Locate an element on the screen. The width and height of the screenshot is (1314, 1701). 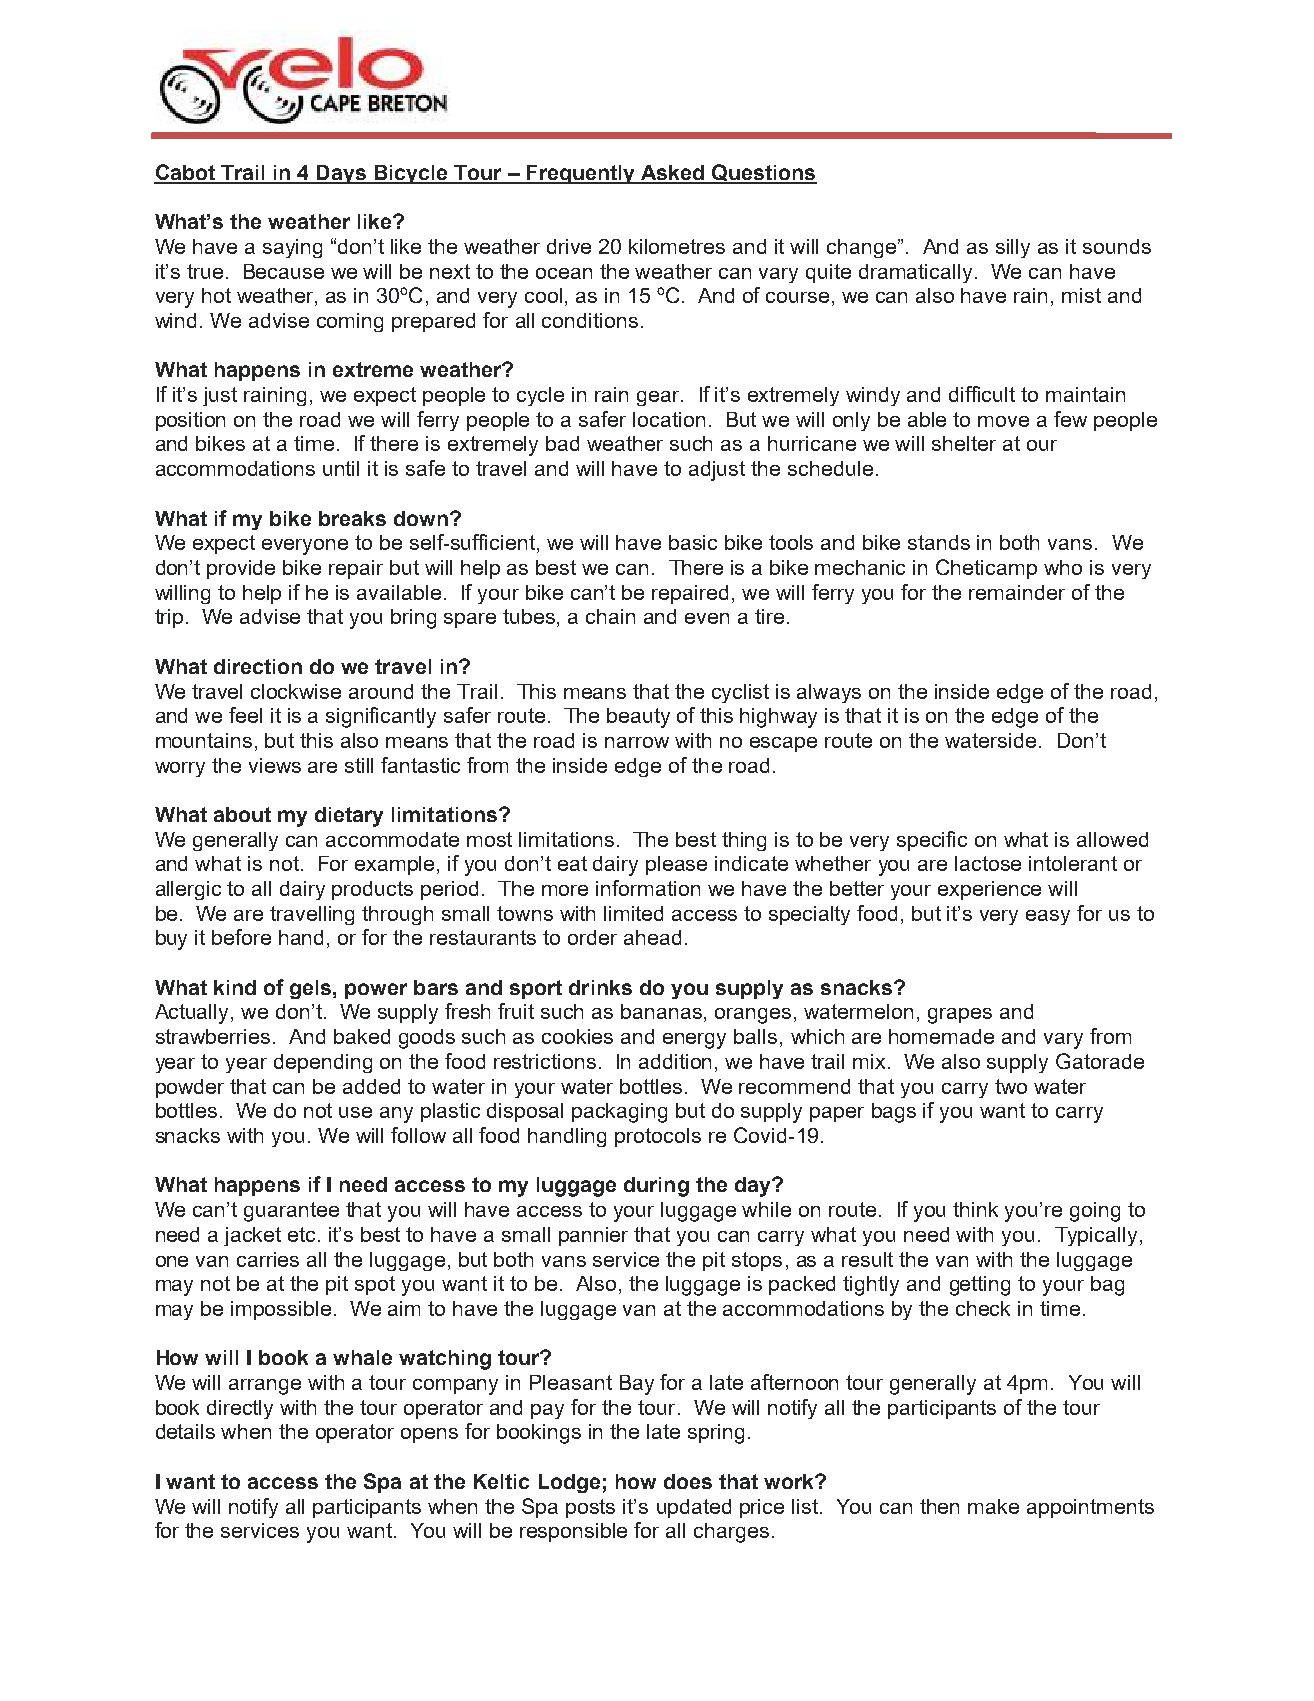
kilometres is located at coordinates (677, 246).
